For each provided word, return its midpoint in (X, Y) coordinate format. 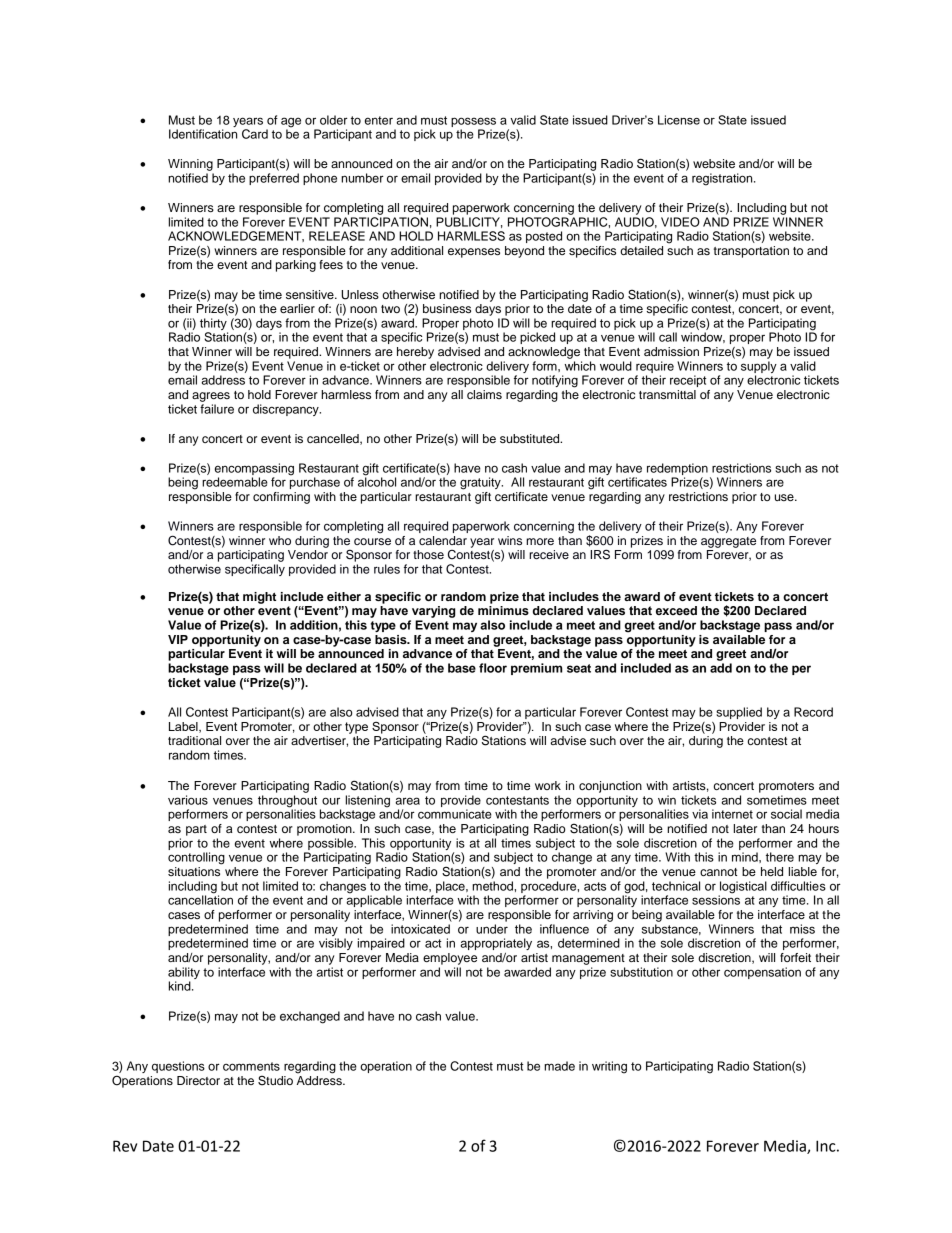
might (259, 598)
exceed (676, 611)
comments (251, 1066)
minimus (503, 611)
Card (255, 134)
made (559, 1066)
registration (723, 179)
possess (473, 122)
